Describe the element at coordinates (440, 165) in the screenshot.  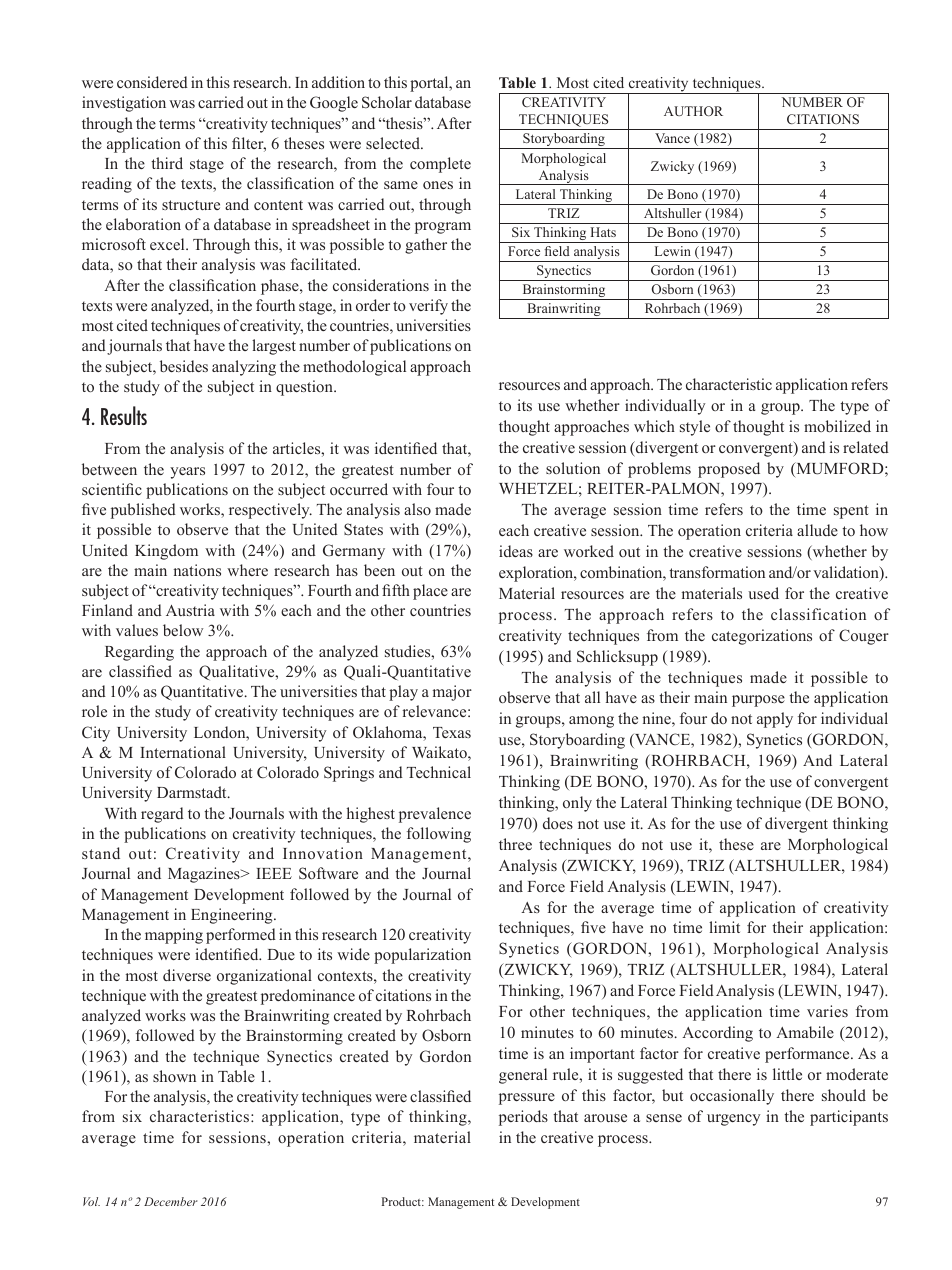
I see `complete` at that location.
